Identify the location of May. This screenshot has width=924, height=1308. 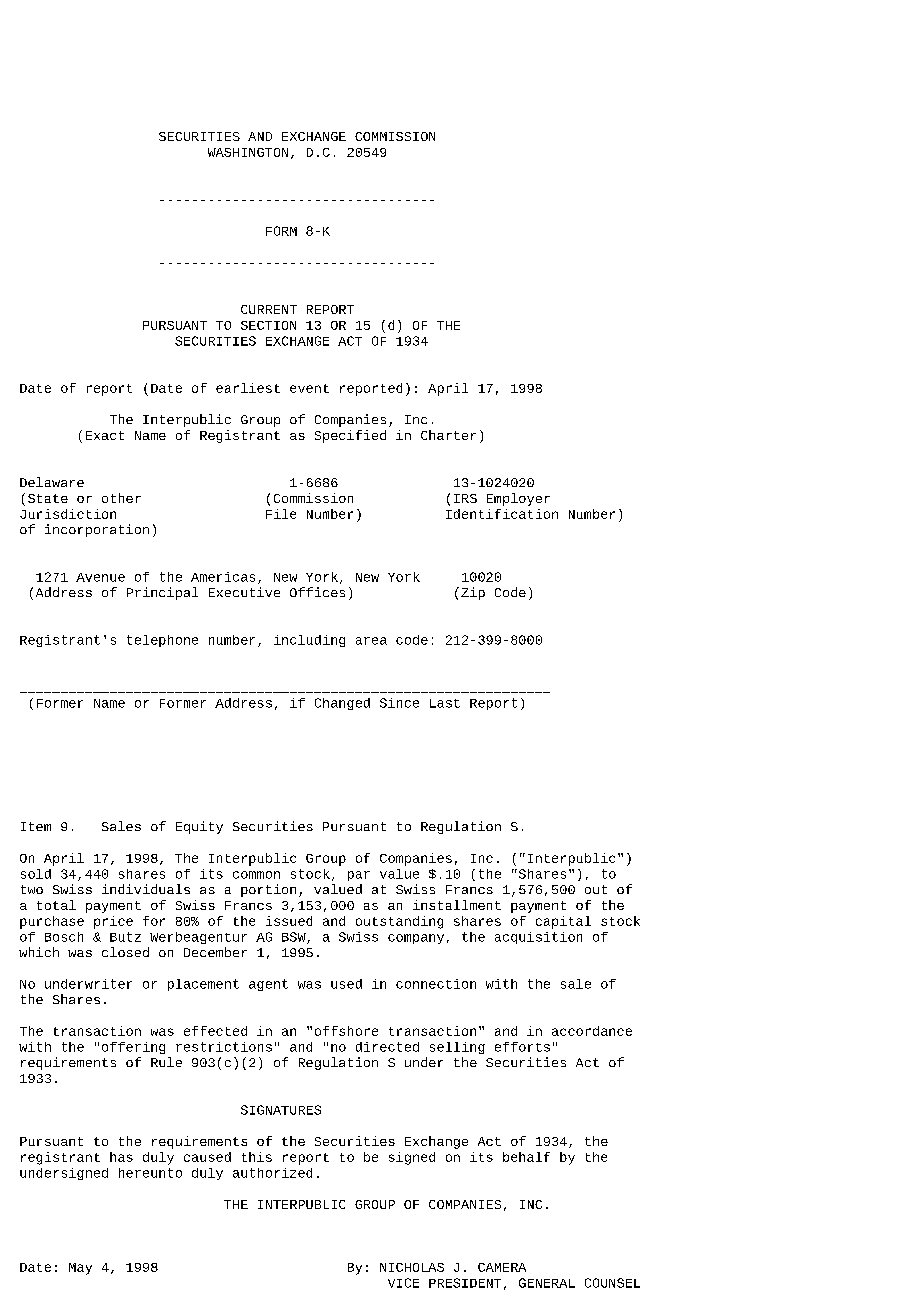
(80, 1269).
